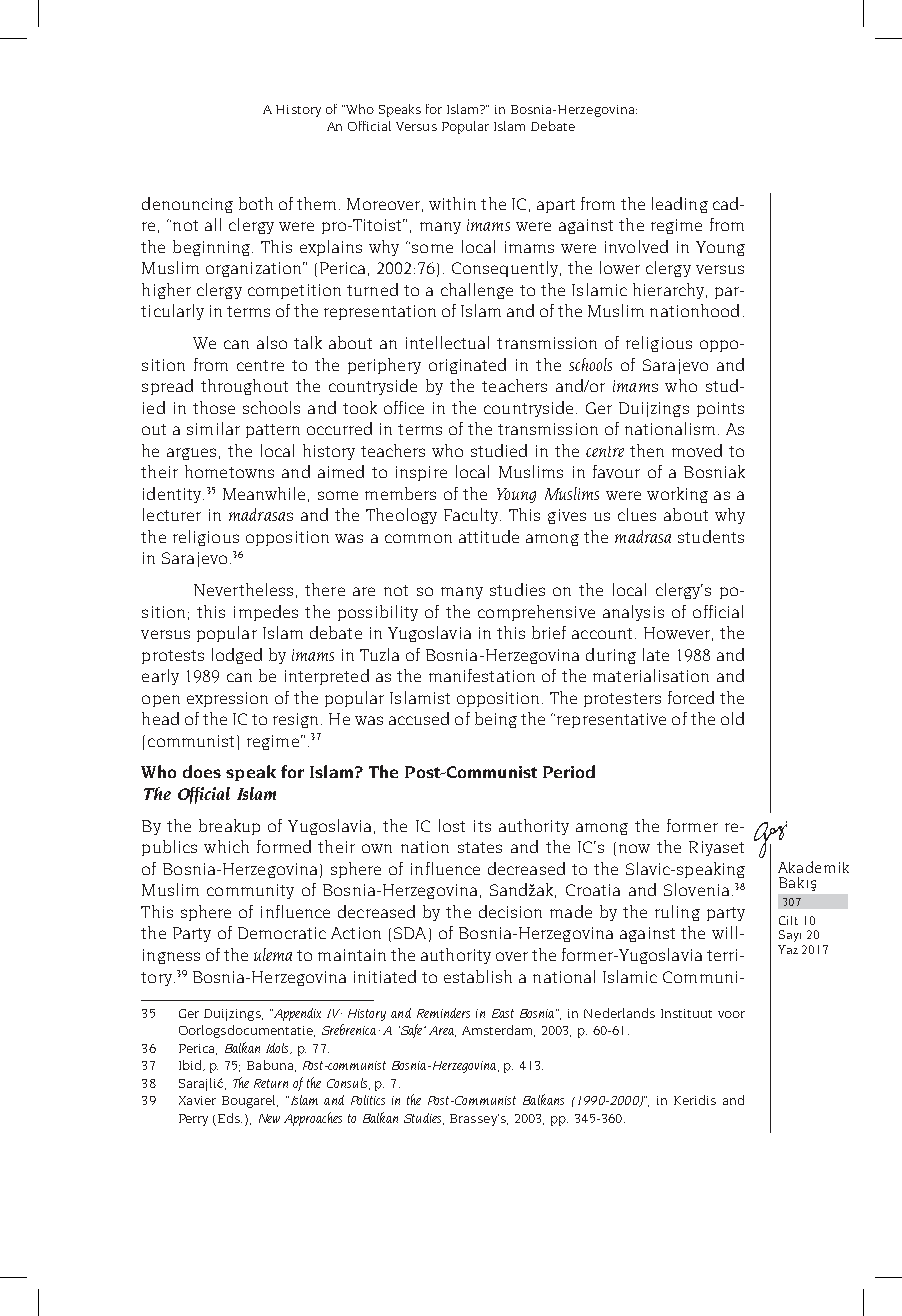 The width and height of the image is (902, 1316). Describe the element at coordinates (697, 450) in the image. I see `moved` at that location.
